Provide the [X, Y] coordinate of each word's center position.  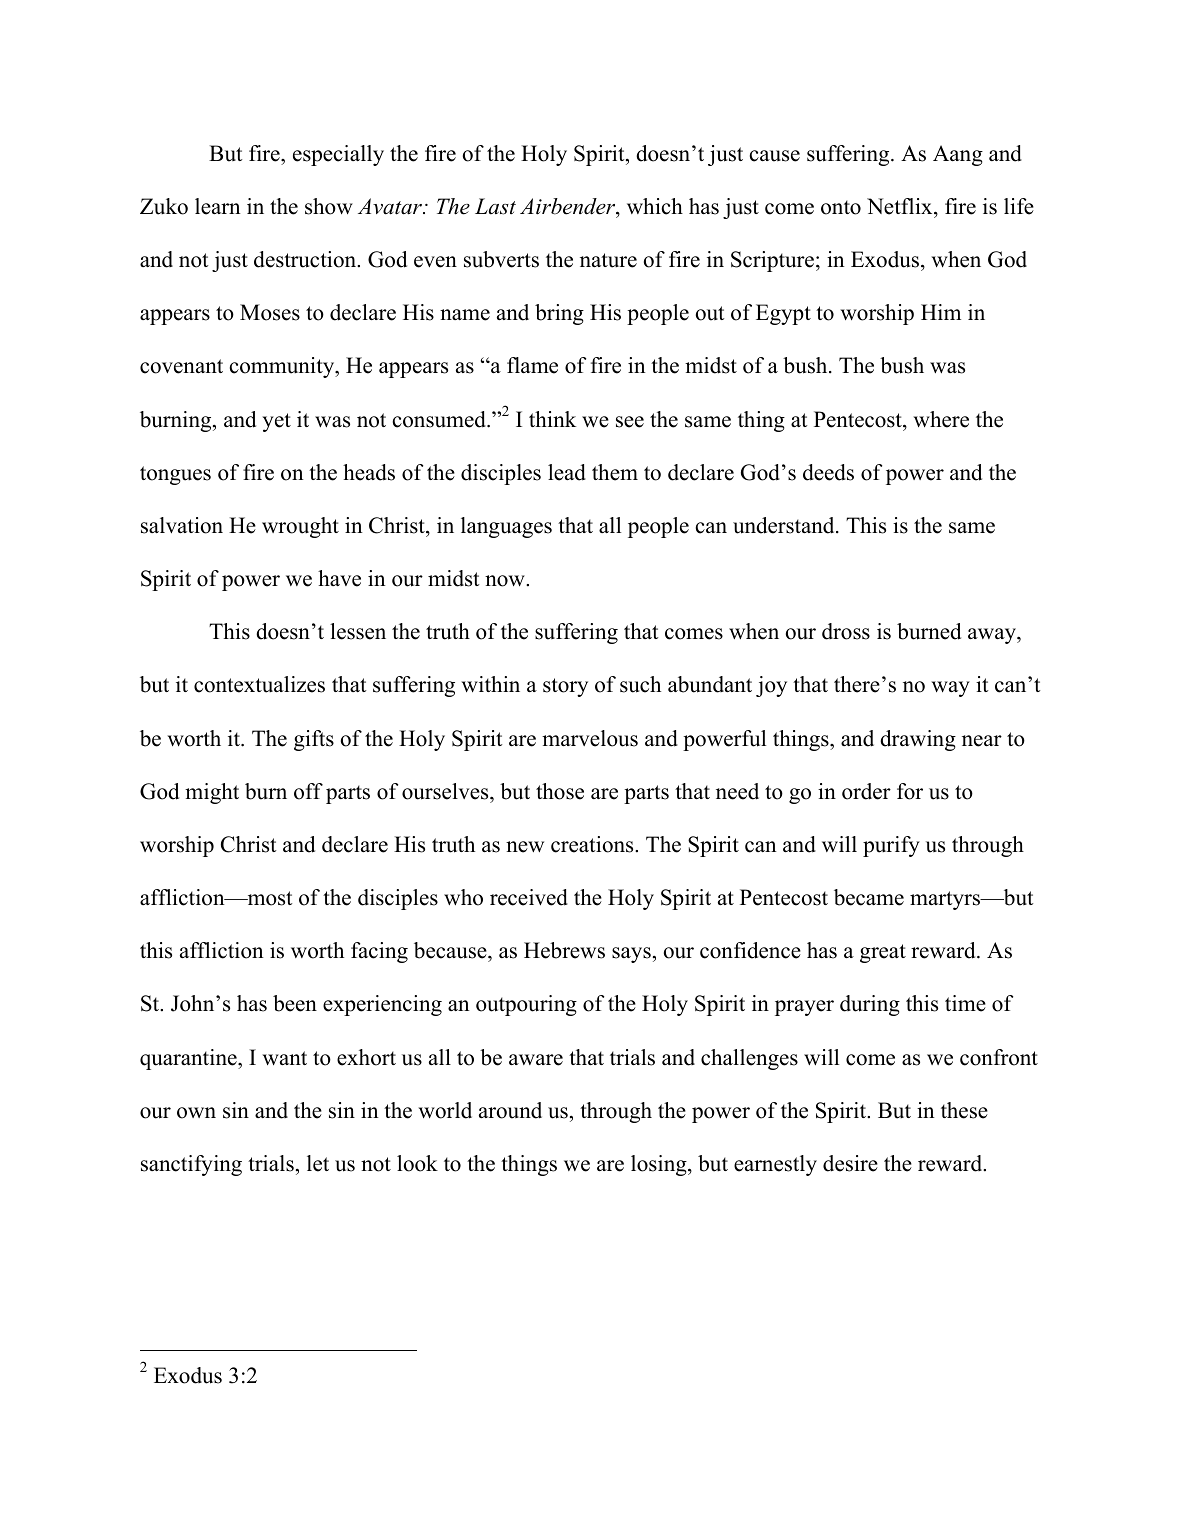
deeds [828, 472]
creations [593, 844]
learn [218, 206]
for [910, 791]
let [318, 1163]
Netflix [901, 206]
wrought [300, 527]
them [615, 472]
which [655, 206]
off [308, 791]
